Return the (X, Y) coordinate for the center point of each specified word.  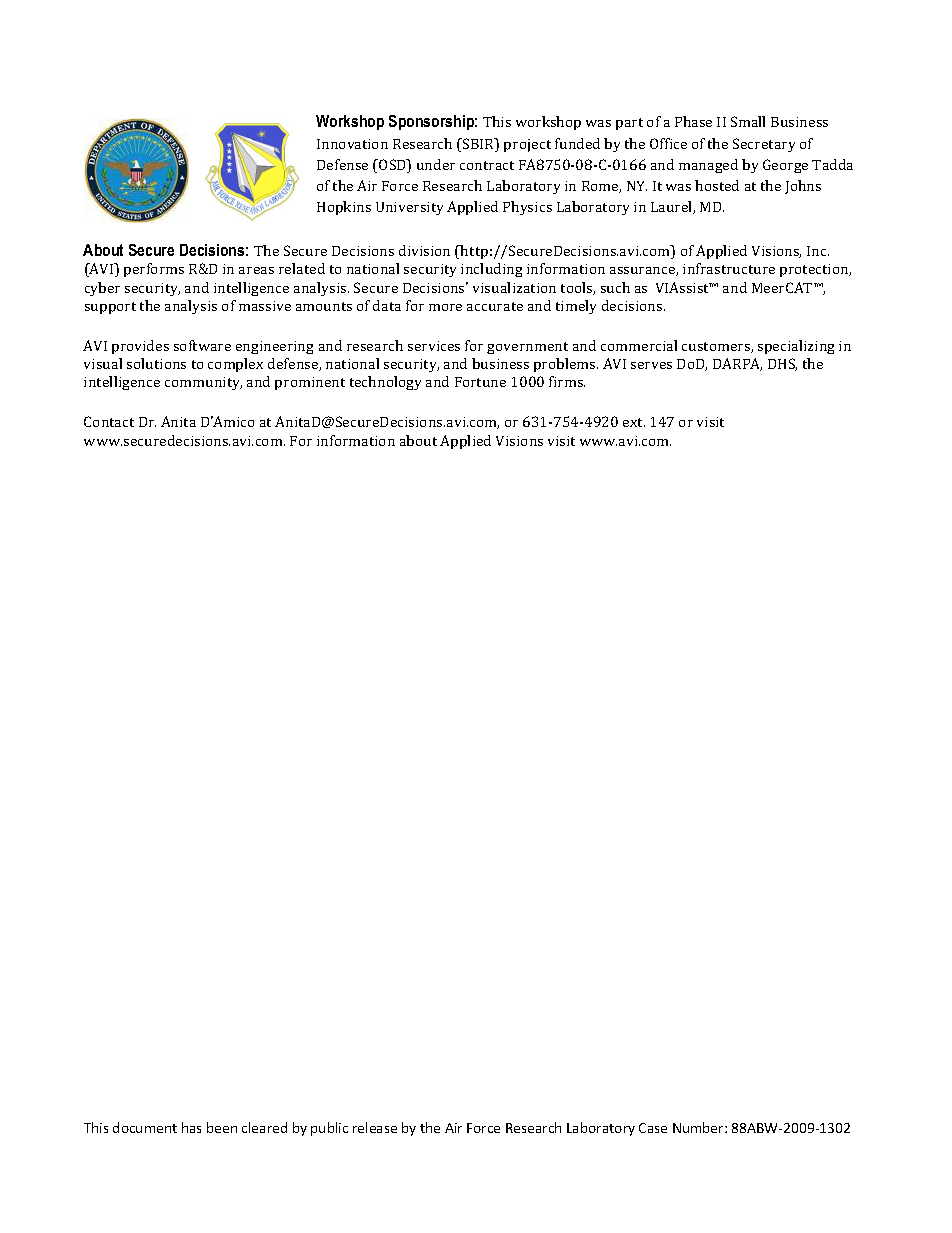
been (222, 1127)
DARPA (737, 364)
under (436, 164)
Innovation (352, 144)
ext (634, 422)
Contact (109, 421)
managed (708, 166)
